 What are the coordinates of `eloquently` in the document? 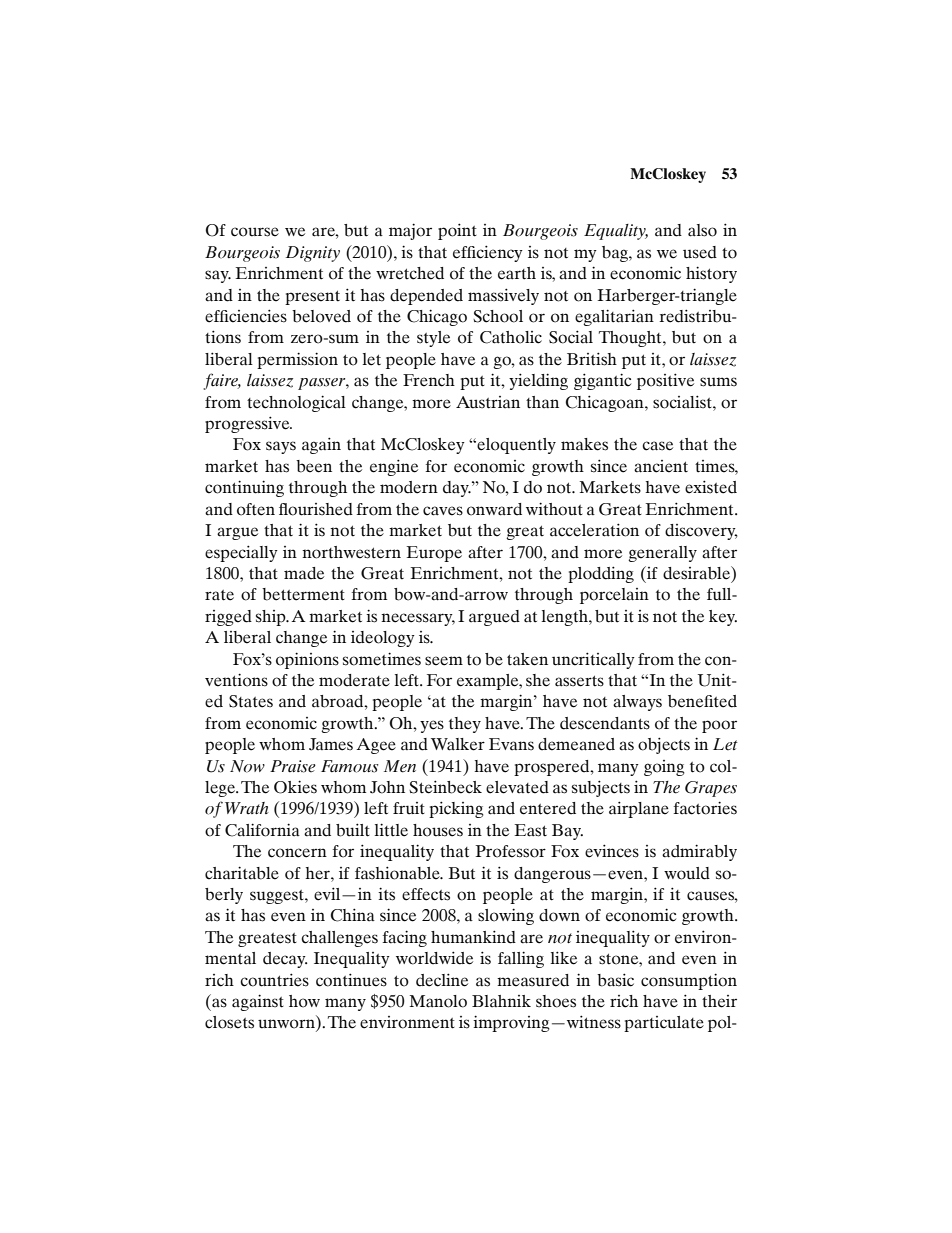 It's located at (515, 446).
